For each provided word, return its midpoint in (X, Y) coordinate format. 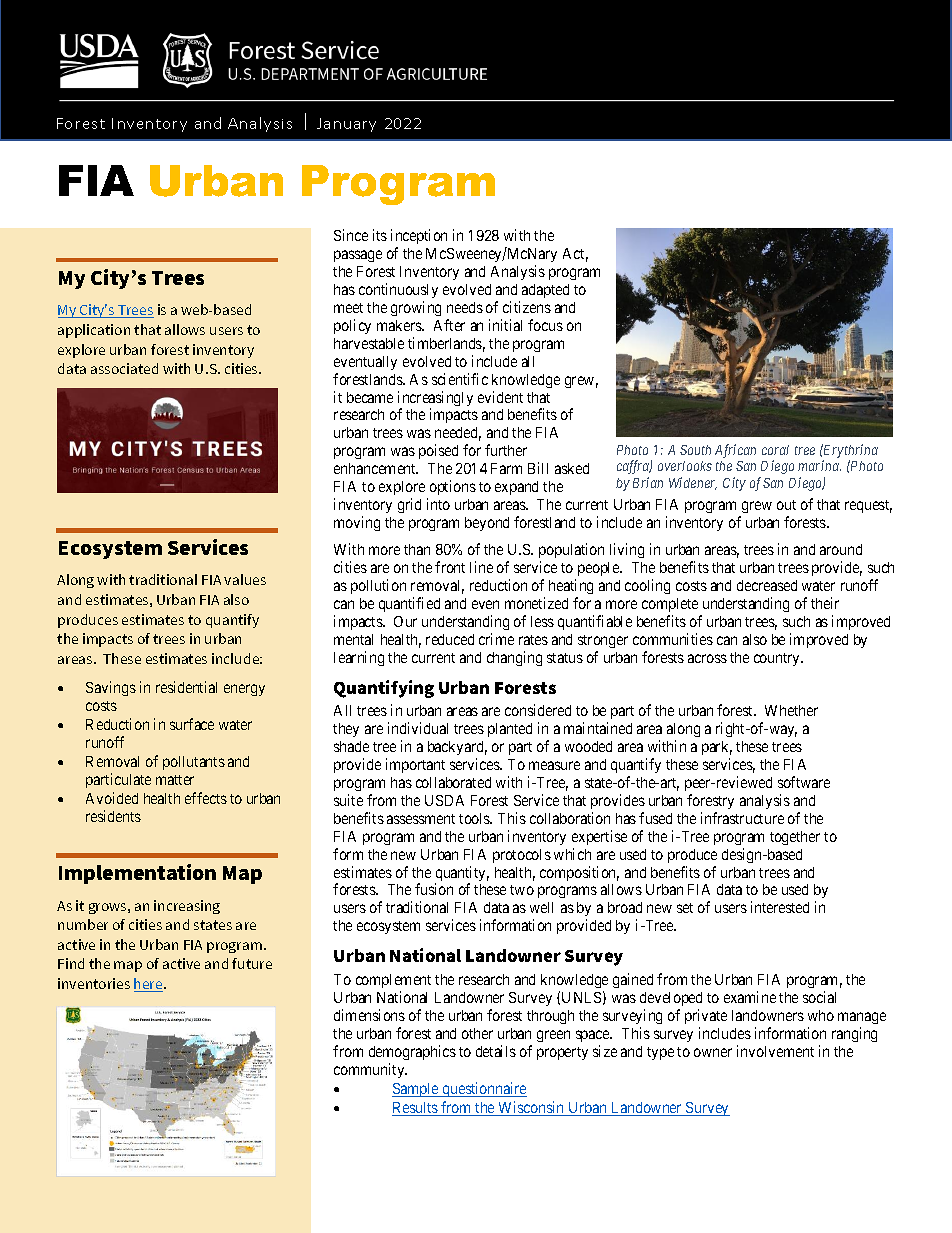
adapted (545, 291)
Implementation (137, 874)
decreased (767, 585)
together (795, 838)
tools (475, 818)
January (346, 125)
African (735, 451)
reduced (450, 639)
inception (419, 238)
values (245, 579)
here (149, 985)
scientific (460, 379)
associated (124, 368)
